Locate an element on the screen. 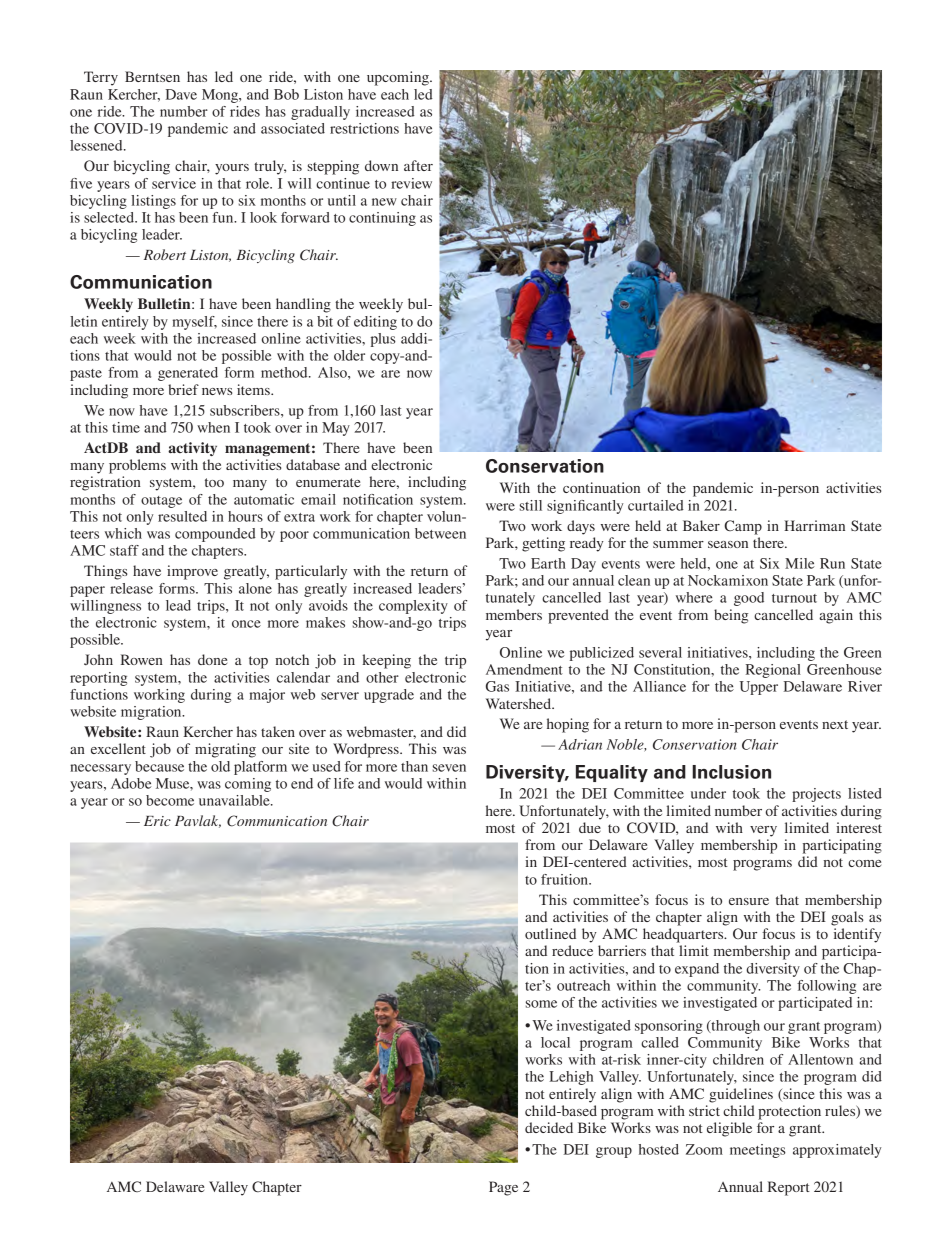 This screenshot has width=952, height=1233. decided is located at coordinates (549, 1127).
